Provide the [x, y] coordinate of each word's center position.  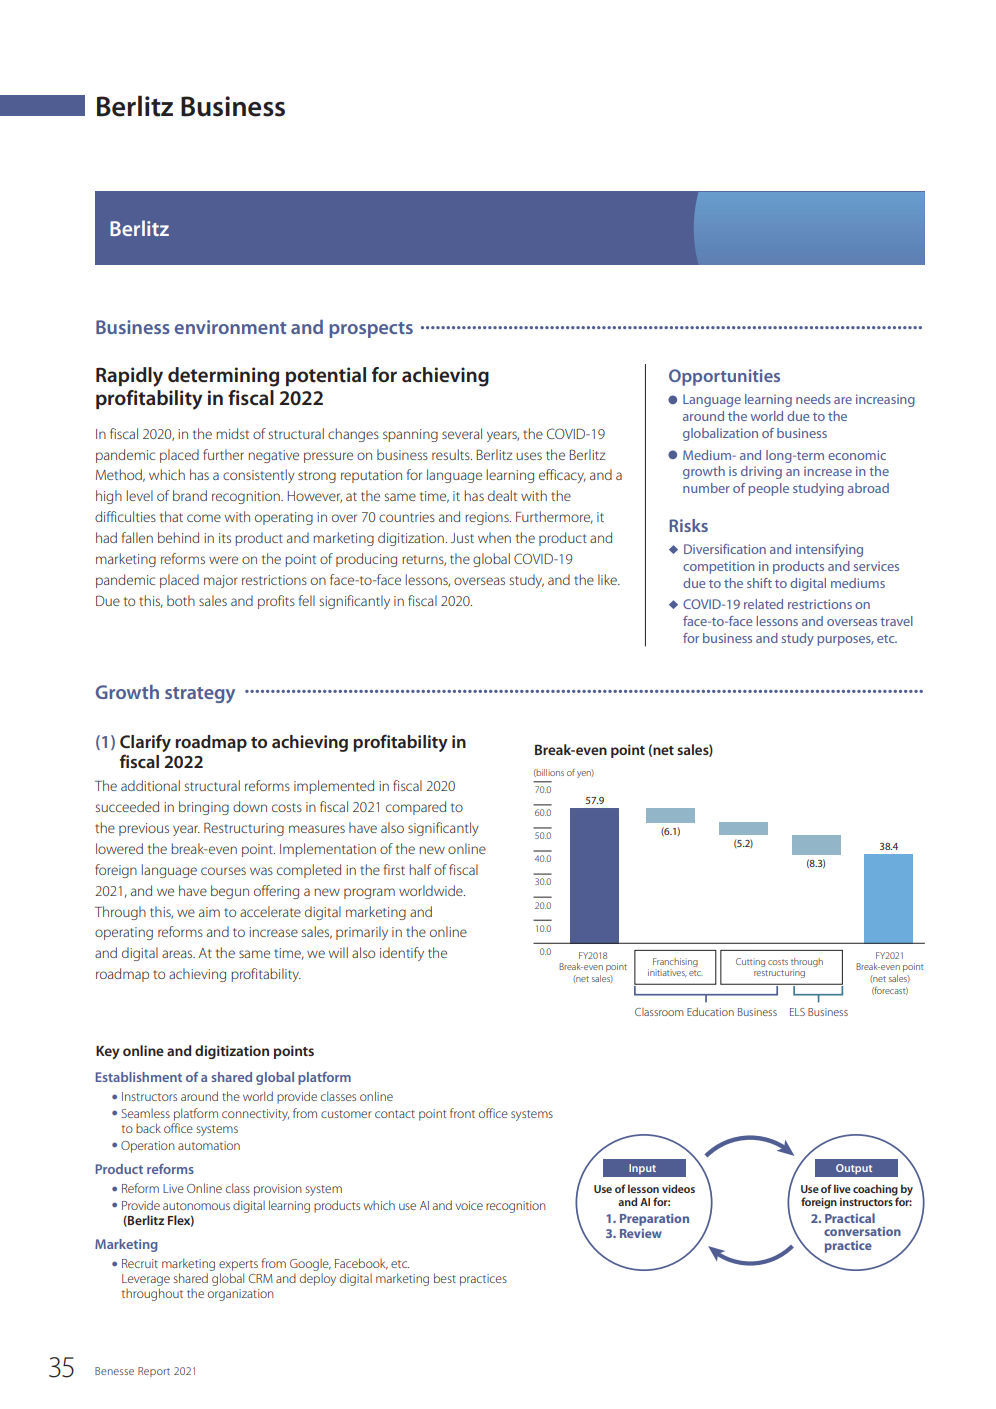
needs [813, 399]
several [462, 433]
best [445, 1278]
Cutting [750, 962]
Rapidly [129, 377]
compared [416, 808]
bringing [204, 808]
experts [238, 1265]
